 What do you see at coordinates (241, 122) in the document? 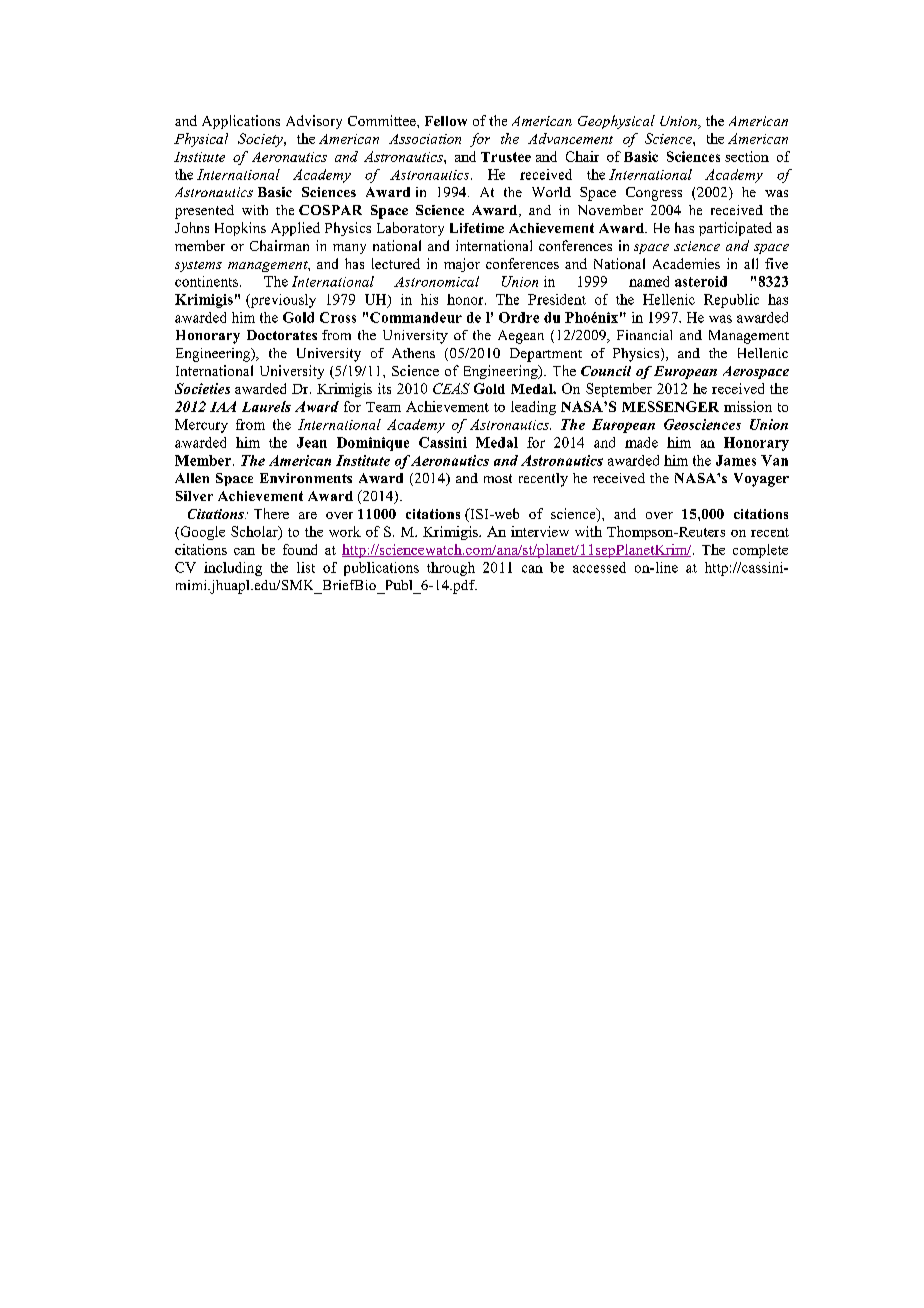
I see `Applications` at bounding box center [241, 122].
